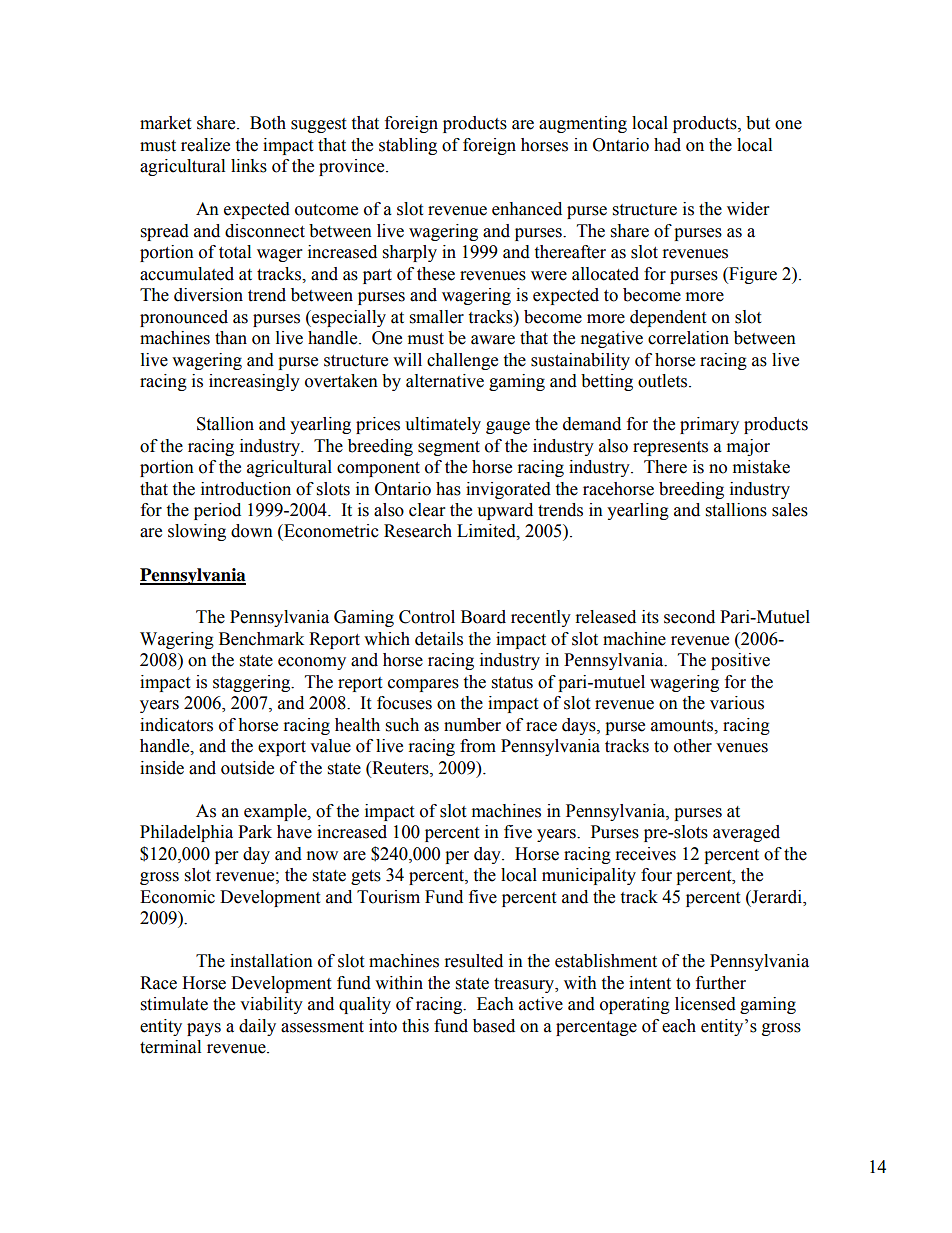 Image resolution: width=952 pixels, height=1233 pixels. I want to click on based, so click(494, 1026).
